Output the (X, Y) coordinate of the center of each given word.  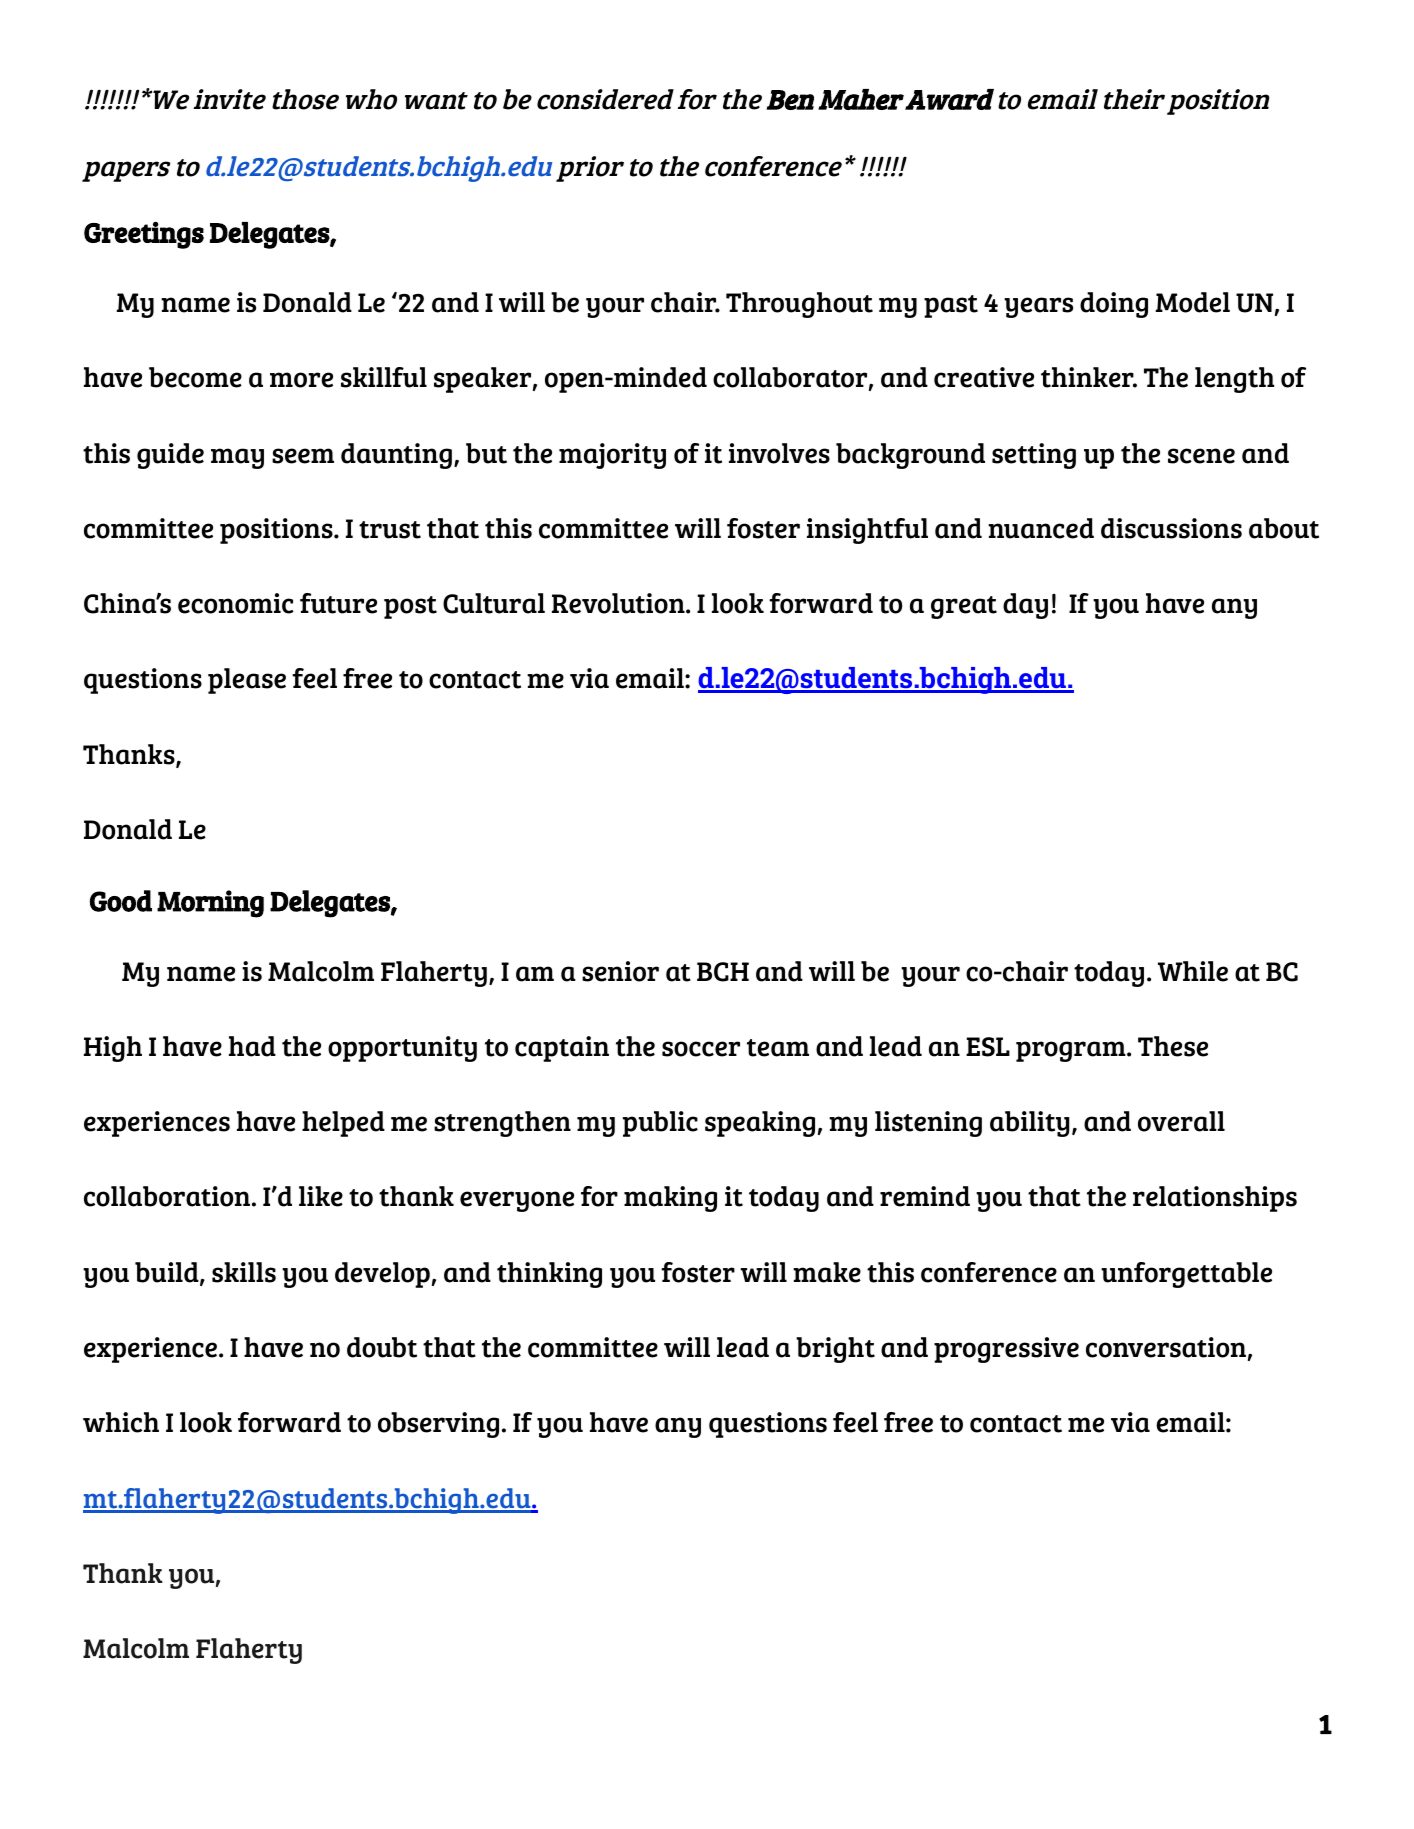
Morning (210, 904)
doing (1114, 305)
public (660, 1124)
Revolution (619, 603)
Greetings (144, 235)
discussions (1171, 528)
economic (236, 603)
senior (620, 971)
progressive (1006, 1350)
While (1193, 971)
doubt (382, 1347)
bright (835, 1350)
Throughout (799, 305)
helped (343, 1124)
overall (1181, 1121)
